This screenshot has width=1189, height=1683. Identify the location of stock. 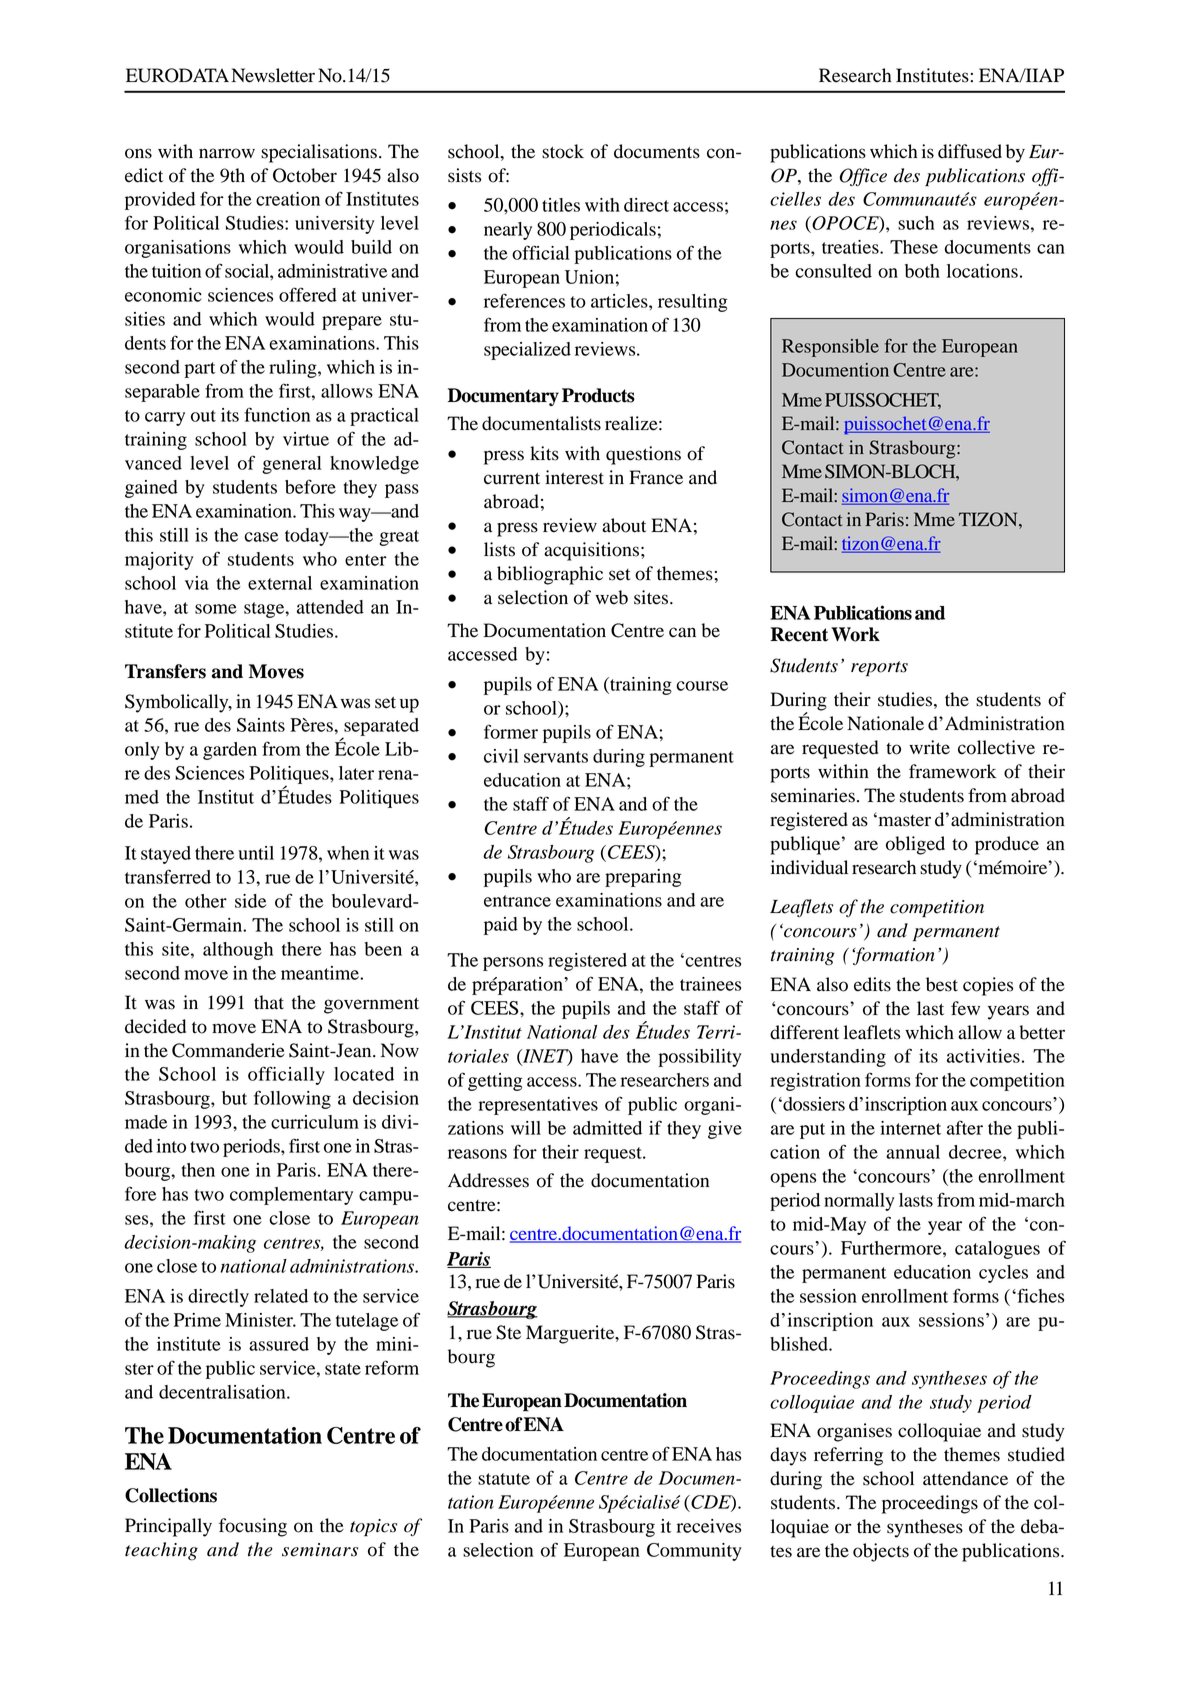
(563, 151).
